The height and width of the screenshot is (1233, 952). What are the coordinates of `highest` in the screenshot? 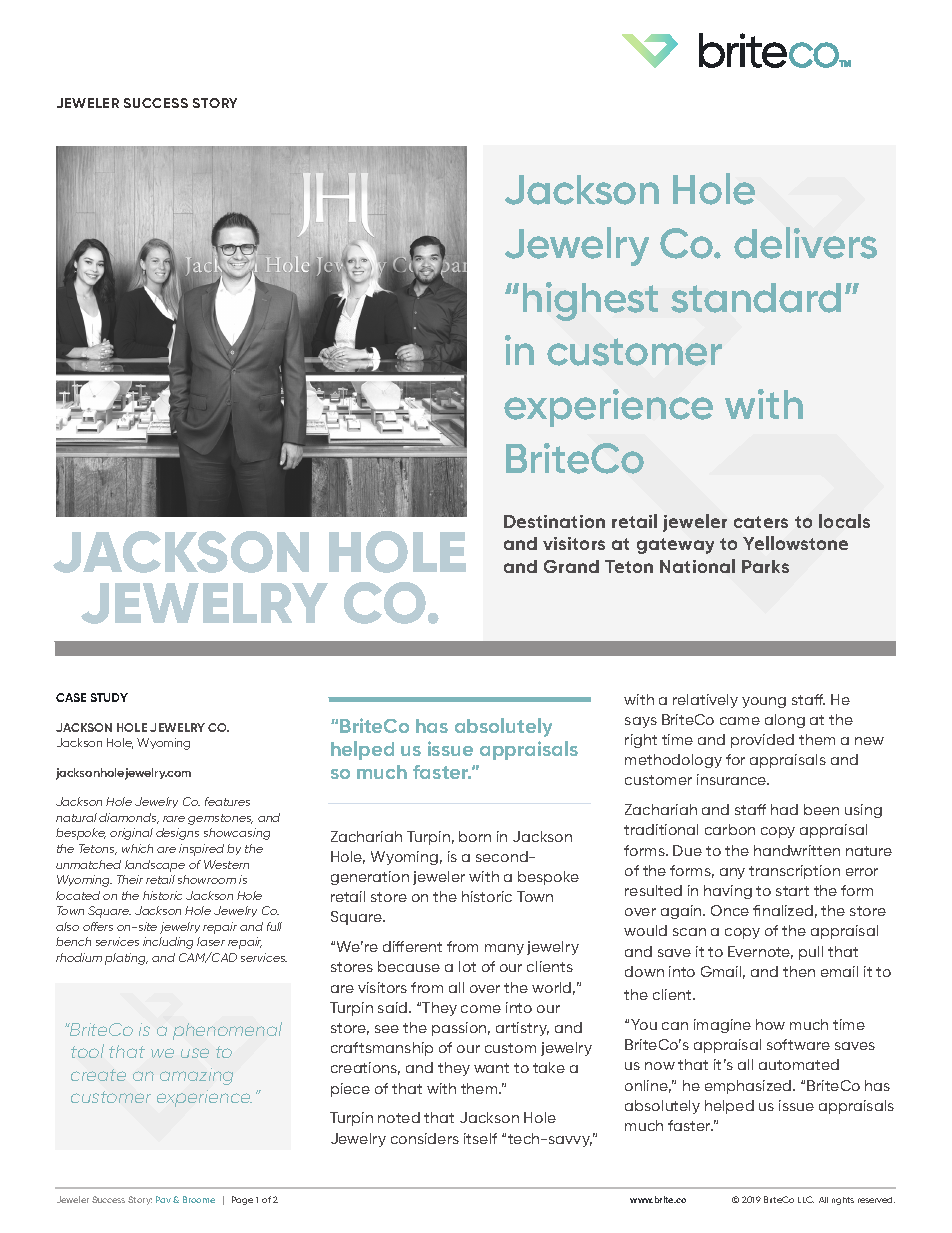 It's located at (590, 301).
